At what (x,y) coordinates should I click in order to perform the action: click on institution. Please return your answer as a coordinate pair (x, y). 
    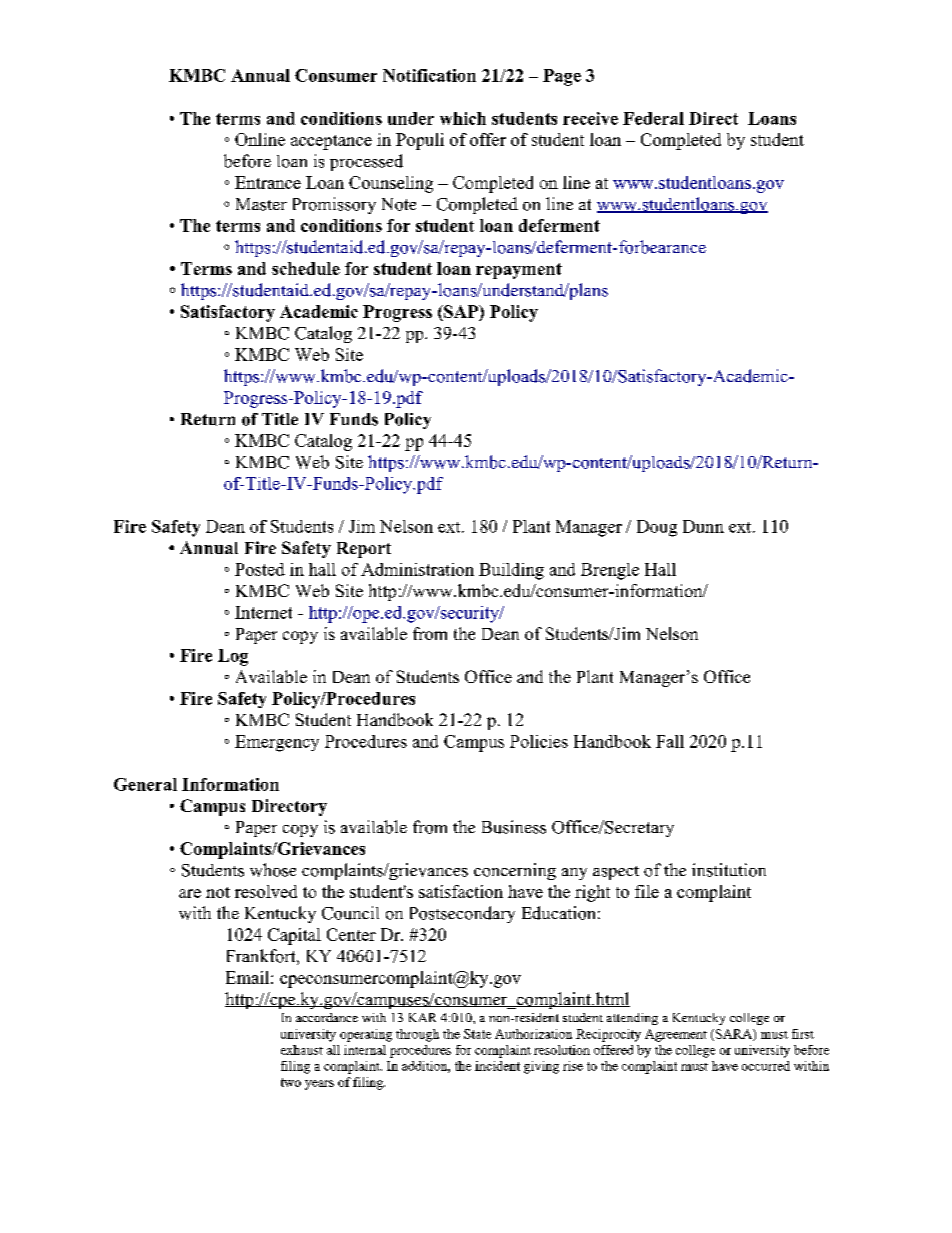
    Looking at the image, I should click on (729, 870).
